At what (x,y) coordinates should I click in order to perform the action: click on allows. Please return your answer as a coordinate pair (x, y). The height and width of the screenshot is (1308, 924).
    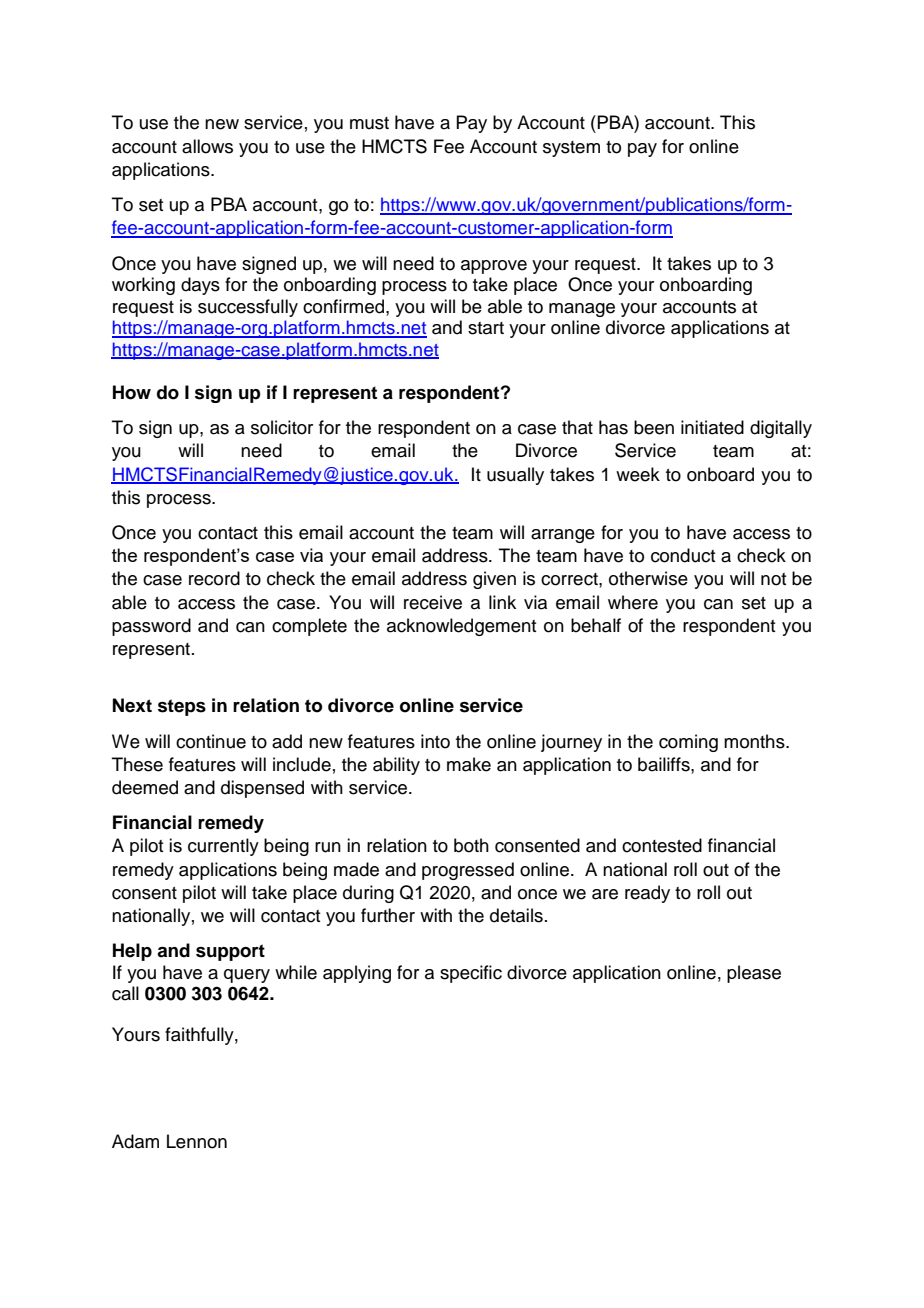
    Looking at the image, I should click on (207, 146).
